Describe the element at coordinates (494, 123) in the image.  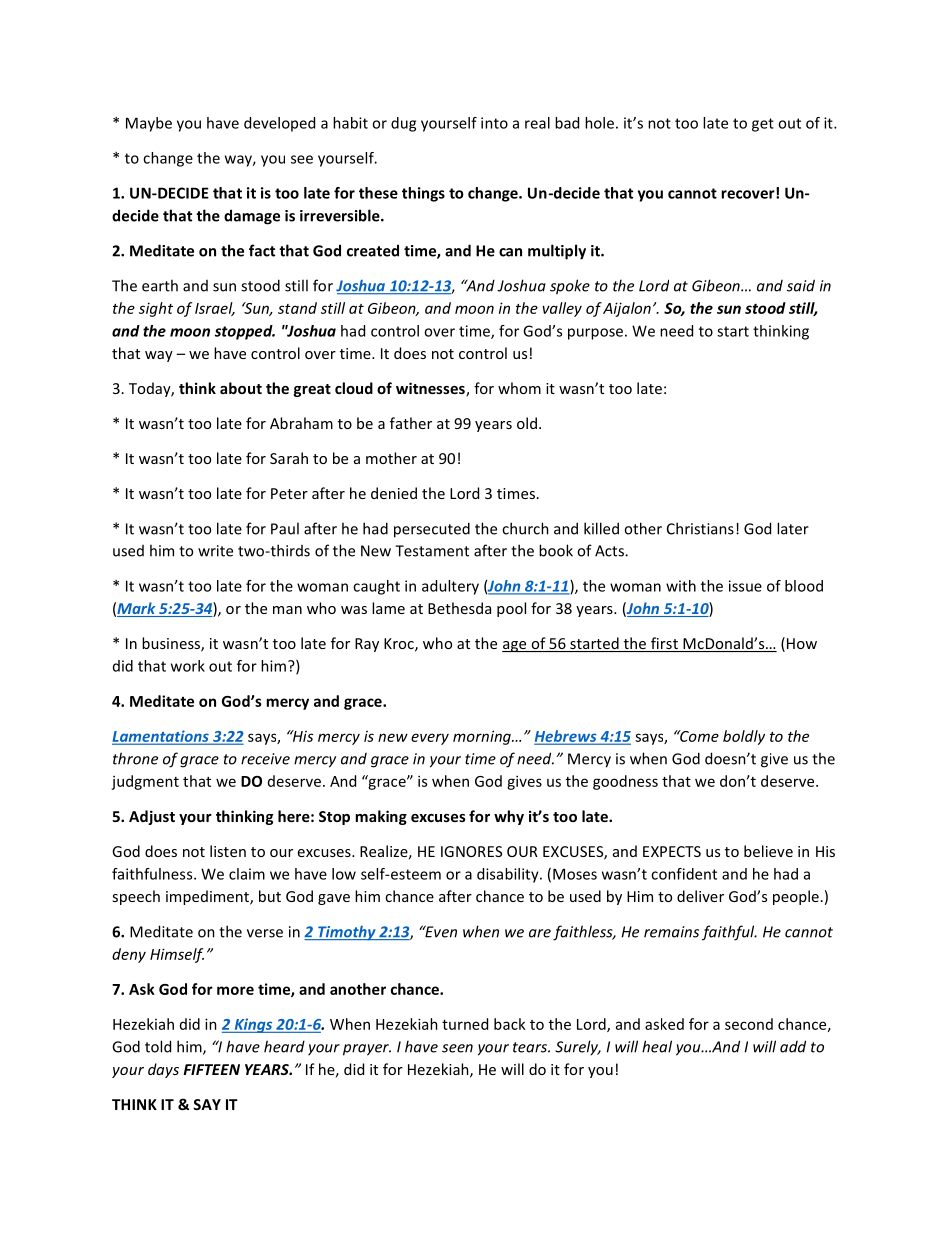
I see `into` at that location.
